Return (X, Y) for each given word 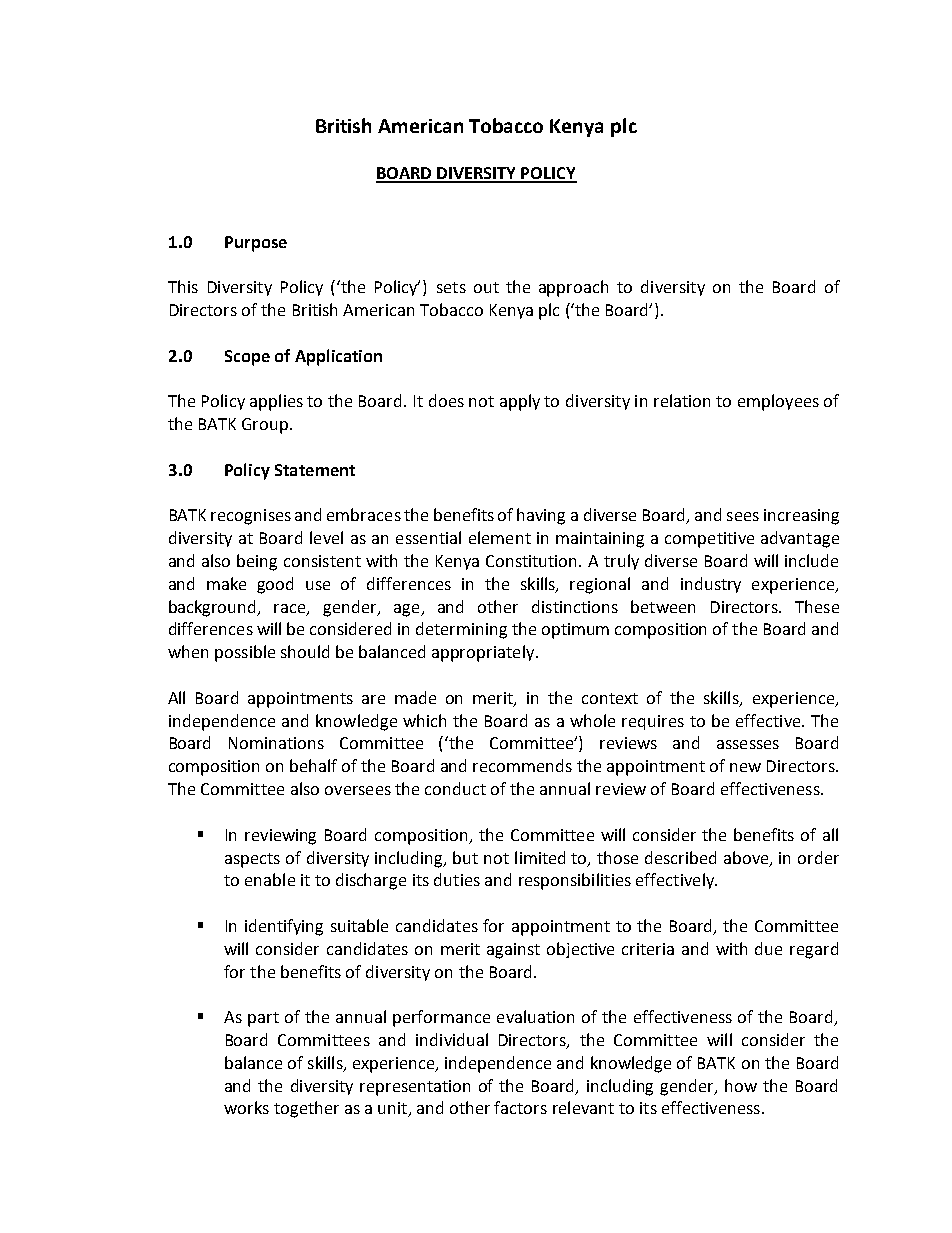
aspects (252, 860)
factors (520, 1107)
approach (573, 288)
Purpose (256, 244)
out (486, 287)
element (500, 537)
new (745, 767)
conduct (455, 788)
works (246, 1107)
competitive (709, 540)
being (257, 562)
